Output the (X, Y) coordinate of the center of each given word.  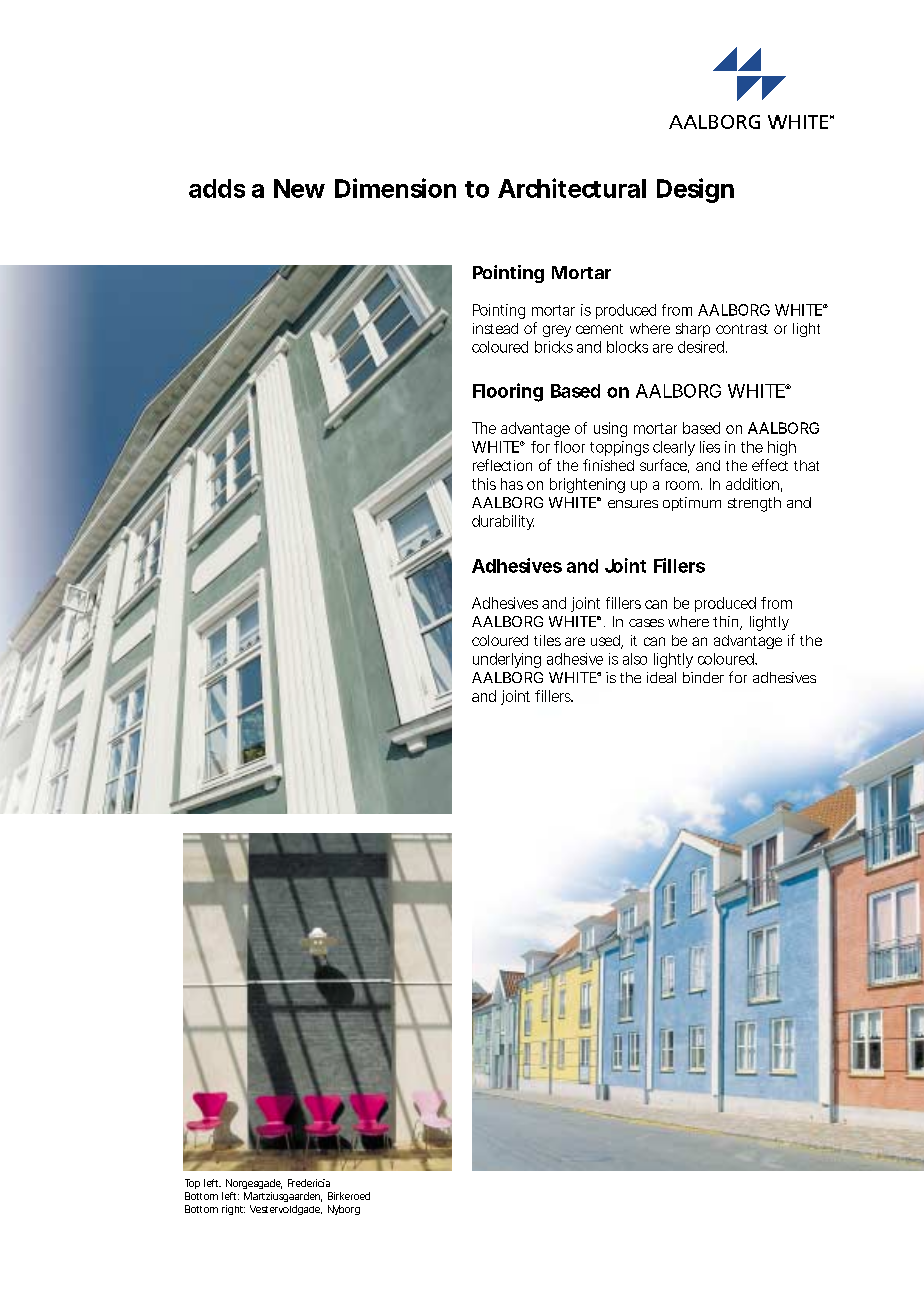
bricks (554, 347)
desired (701, 347)
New (299, 188)
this (484, 484)
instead (495, 328)
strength (754, 504)
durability (503, 522)
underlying (507, 660)
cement (599, 329)
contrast (742, 329)
